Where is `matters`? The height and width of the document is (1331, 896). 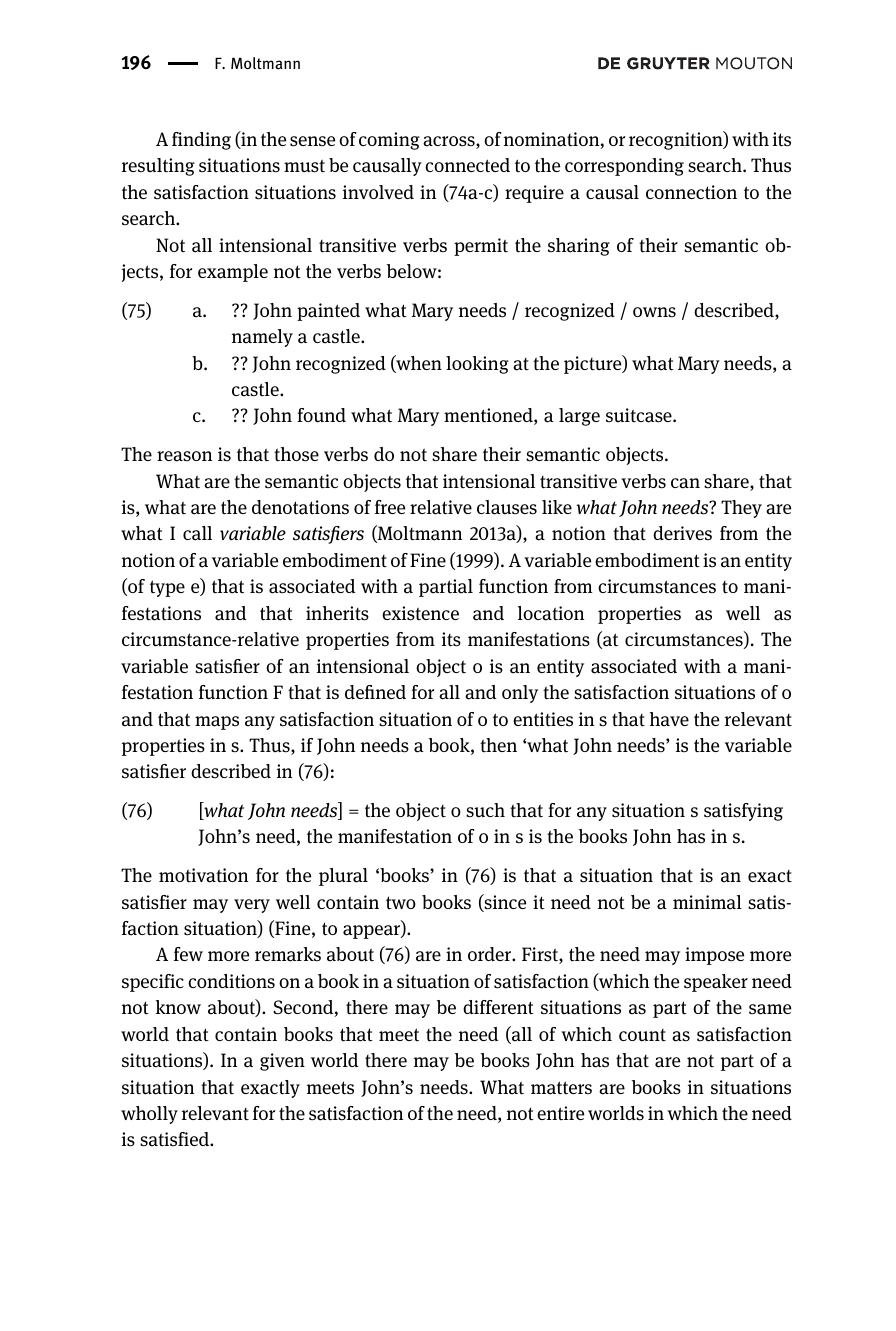
matters is located at coordinates (561, 1088).
